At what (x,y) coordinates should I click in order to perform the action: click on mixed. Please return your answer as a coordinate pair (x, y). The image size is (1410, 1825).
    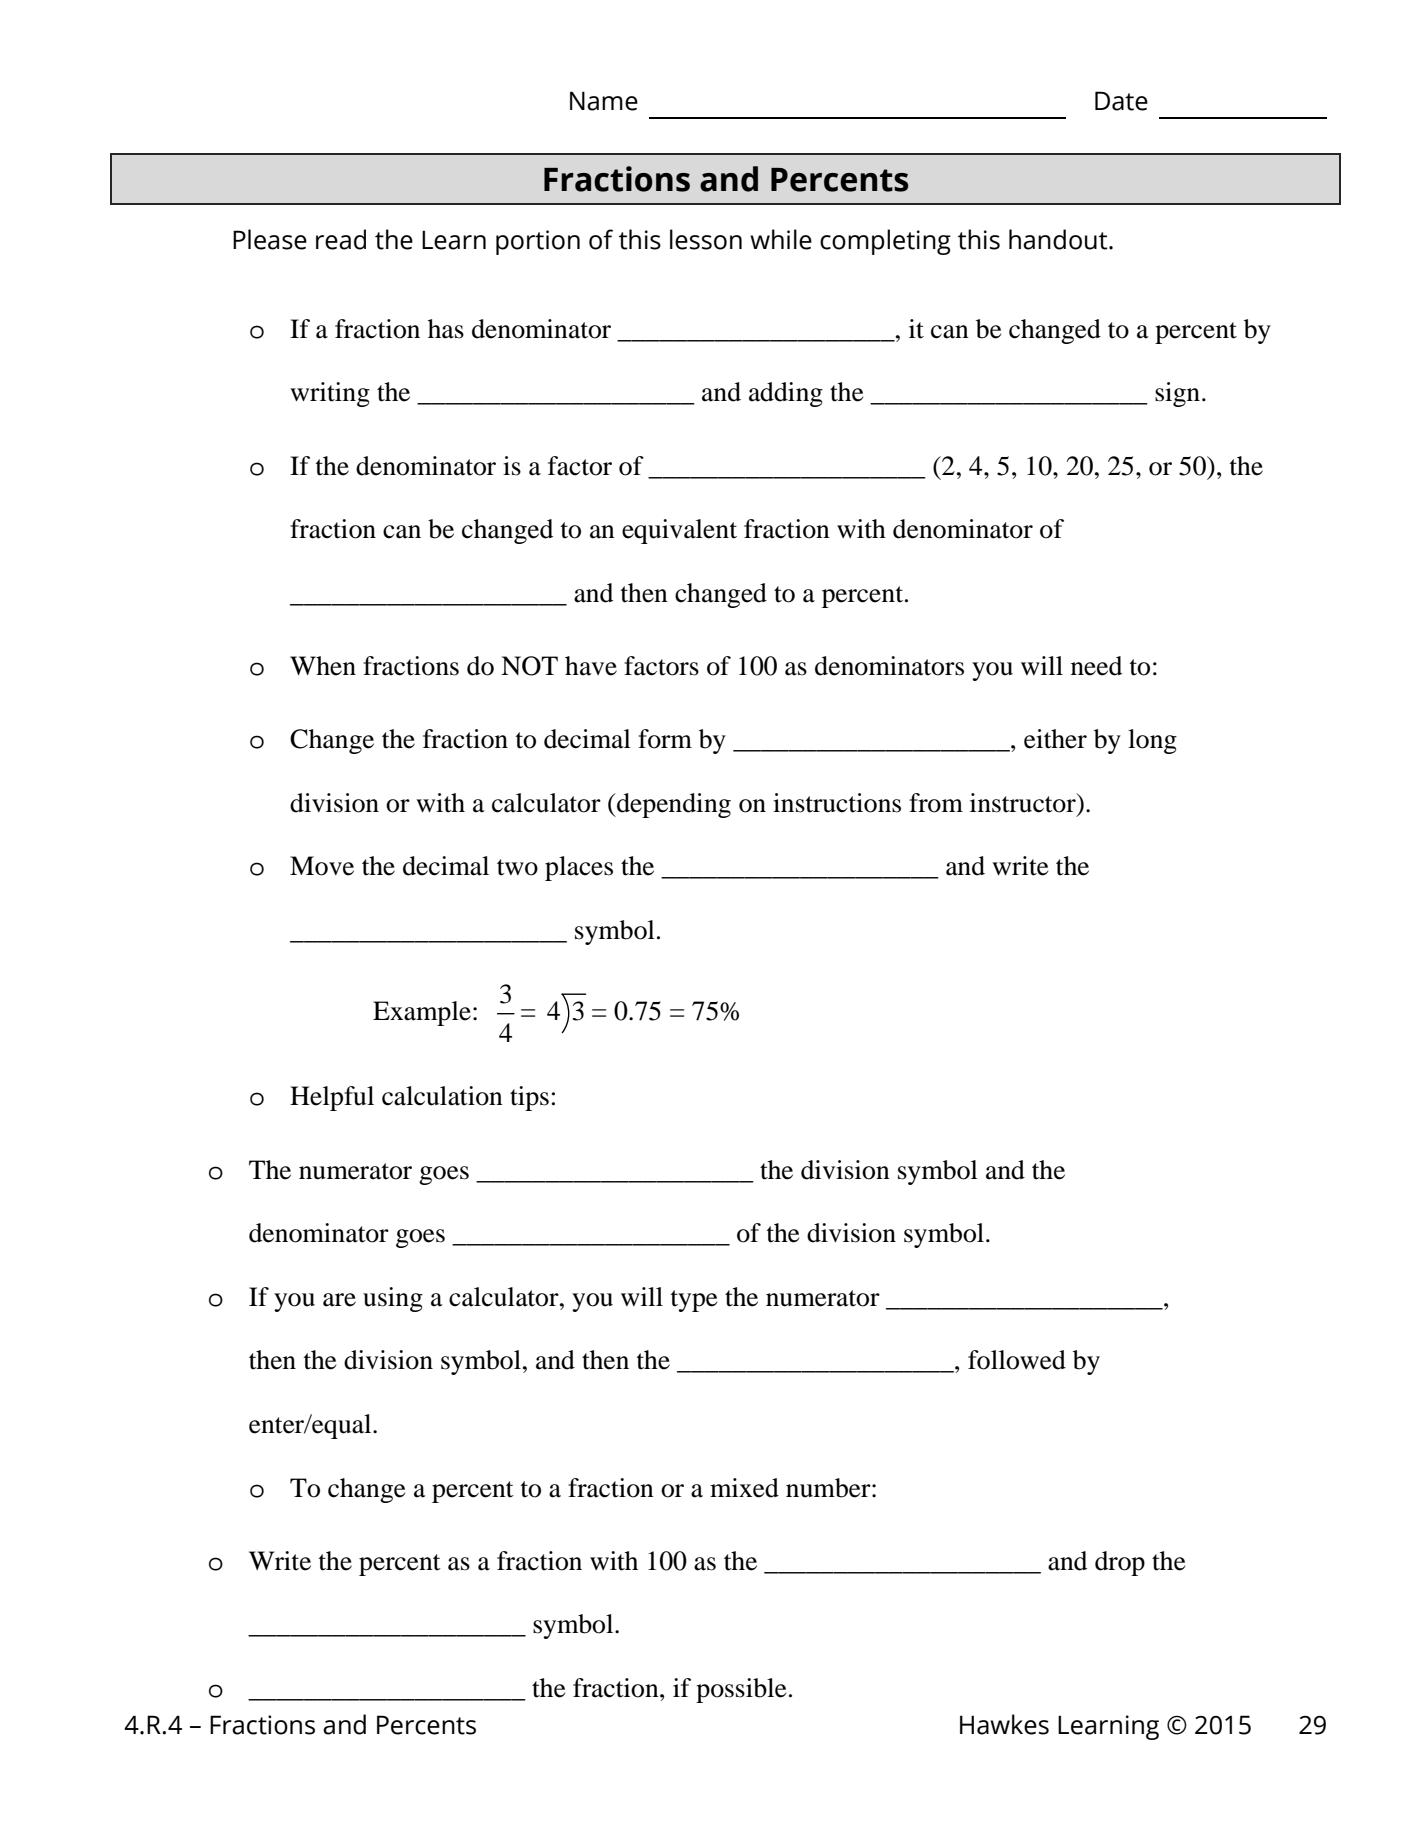
    Looking at the image, I should click on (744, 1488).
